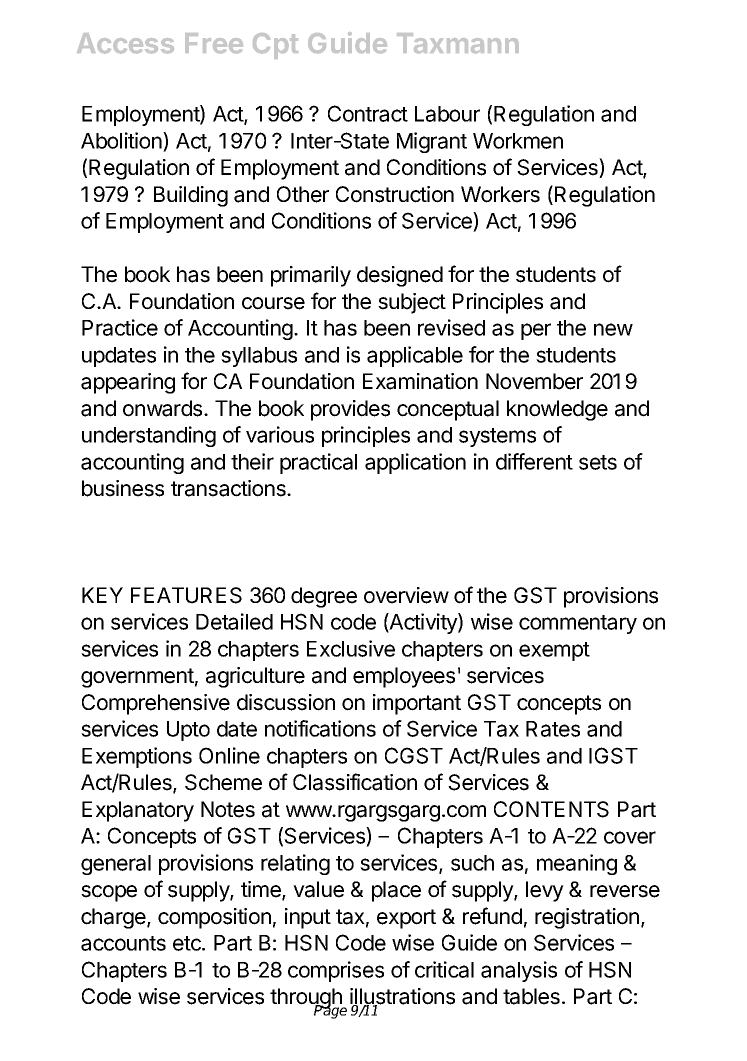 The height and width of the image is (1061, 747). What do you see at coordinates (336, 971) in the image?
I see `comprises` at bounding box center [336, 971].
